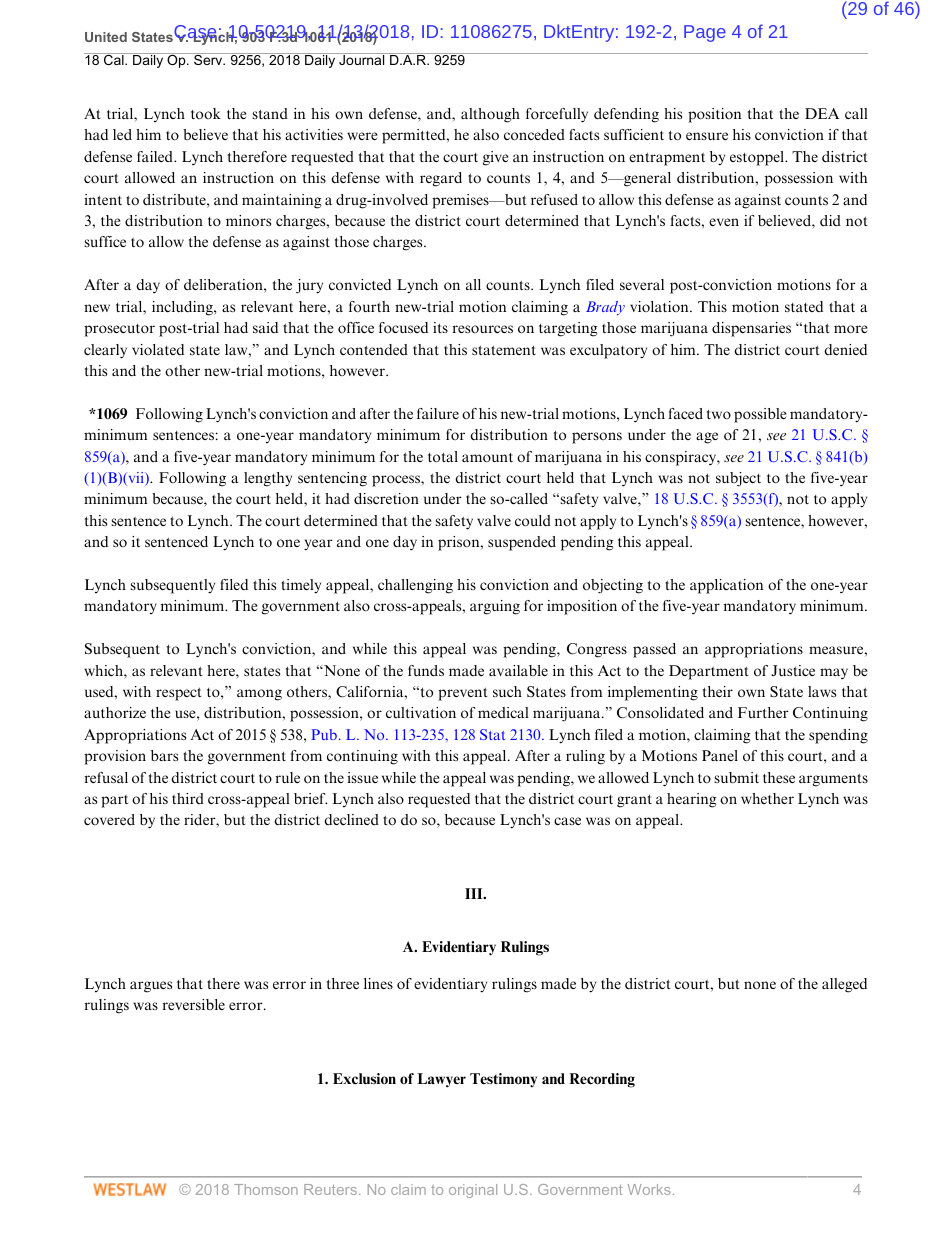 This page has width=952, height=1233. What do you see at coordinates (495, 607) in the page?
I see `arguing` at bounding box center [495, 607].
